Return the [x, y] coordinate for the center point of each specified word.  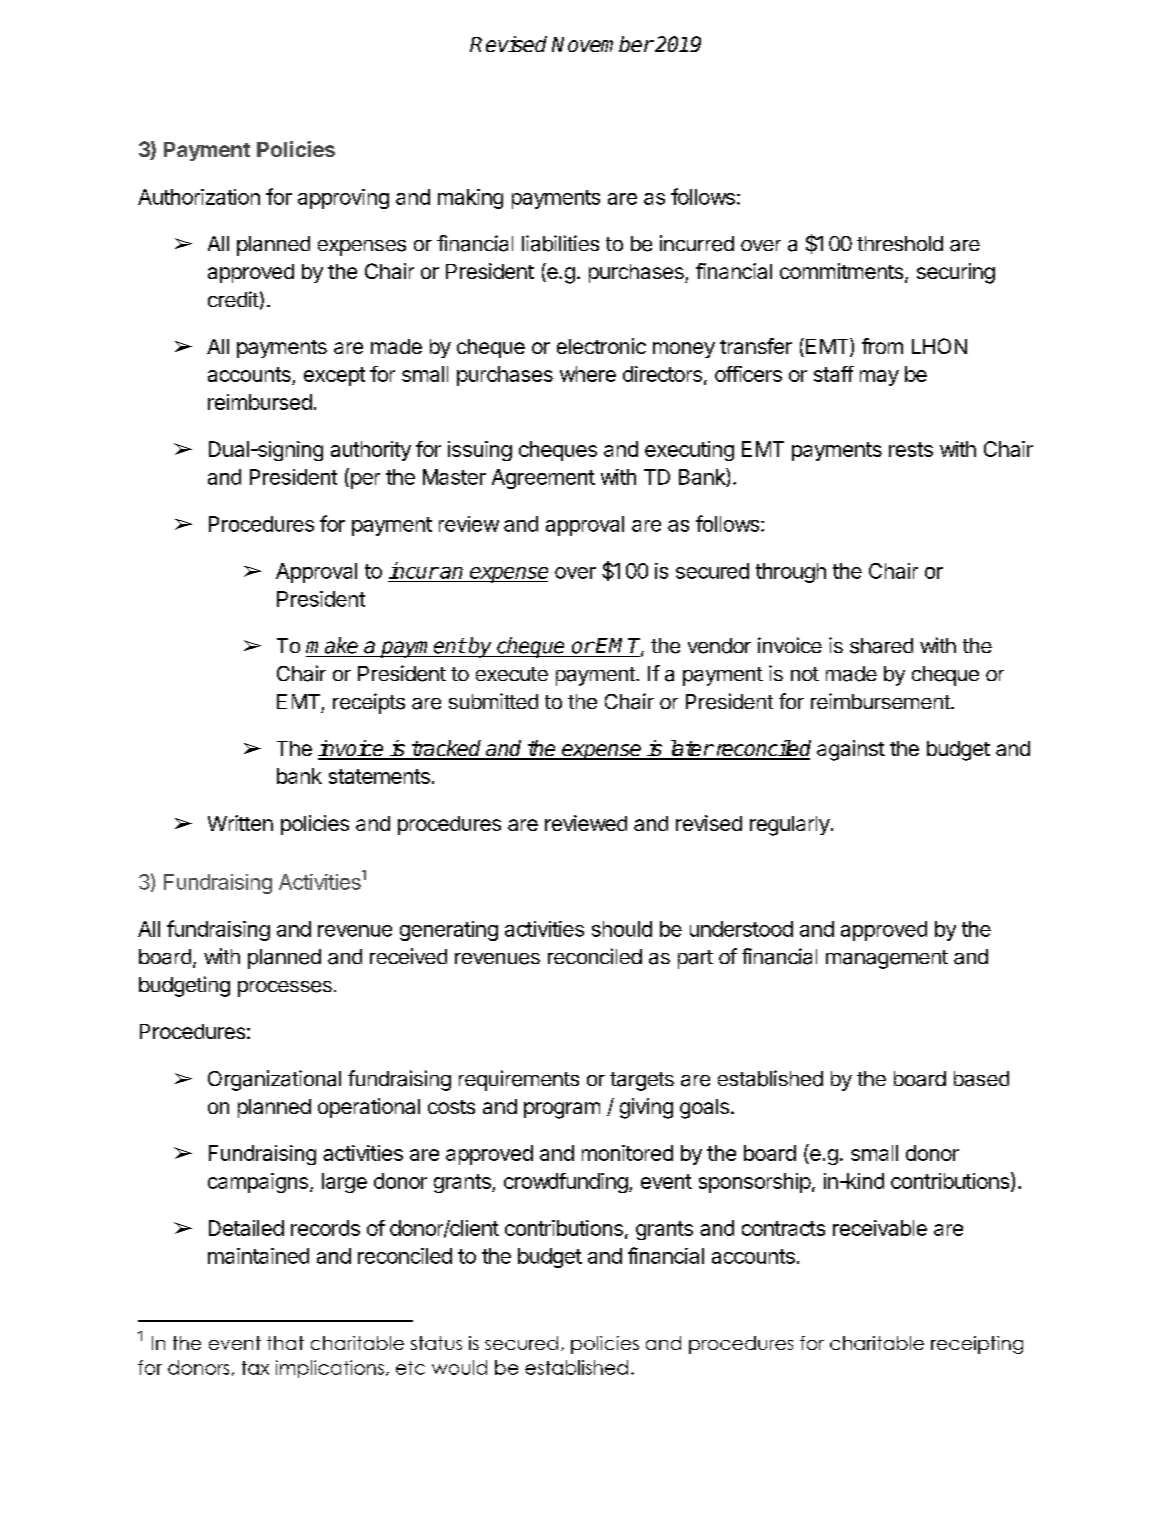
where [588, 374]
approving [343, 199]
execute [512, 674]
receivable [880, 1228]
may [879, 378]
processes [285, 989]
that [285, 1343]
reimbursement [881, 701]
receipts [369, 703]
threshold [900, 243]
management [887, 959]
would [459, 1367]
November [603, 44]
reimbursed [260, 402]
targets [642, 1081]
